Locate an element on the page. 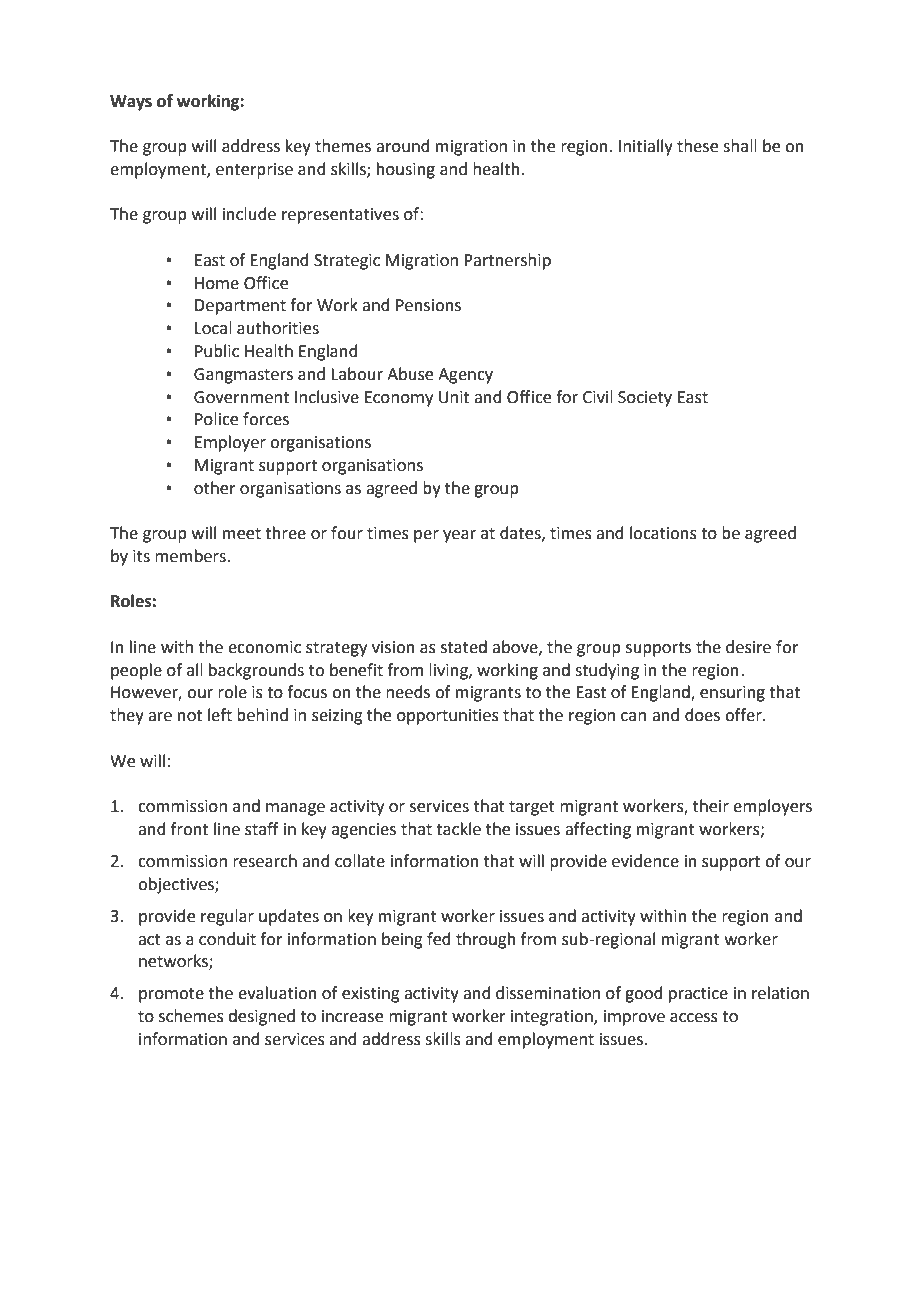 This image has width=924, height=1308. these is located at coordinates (697, 146).
